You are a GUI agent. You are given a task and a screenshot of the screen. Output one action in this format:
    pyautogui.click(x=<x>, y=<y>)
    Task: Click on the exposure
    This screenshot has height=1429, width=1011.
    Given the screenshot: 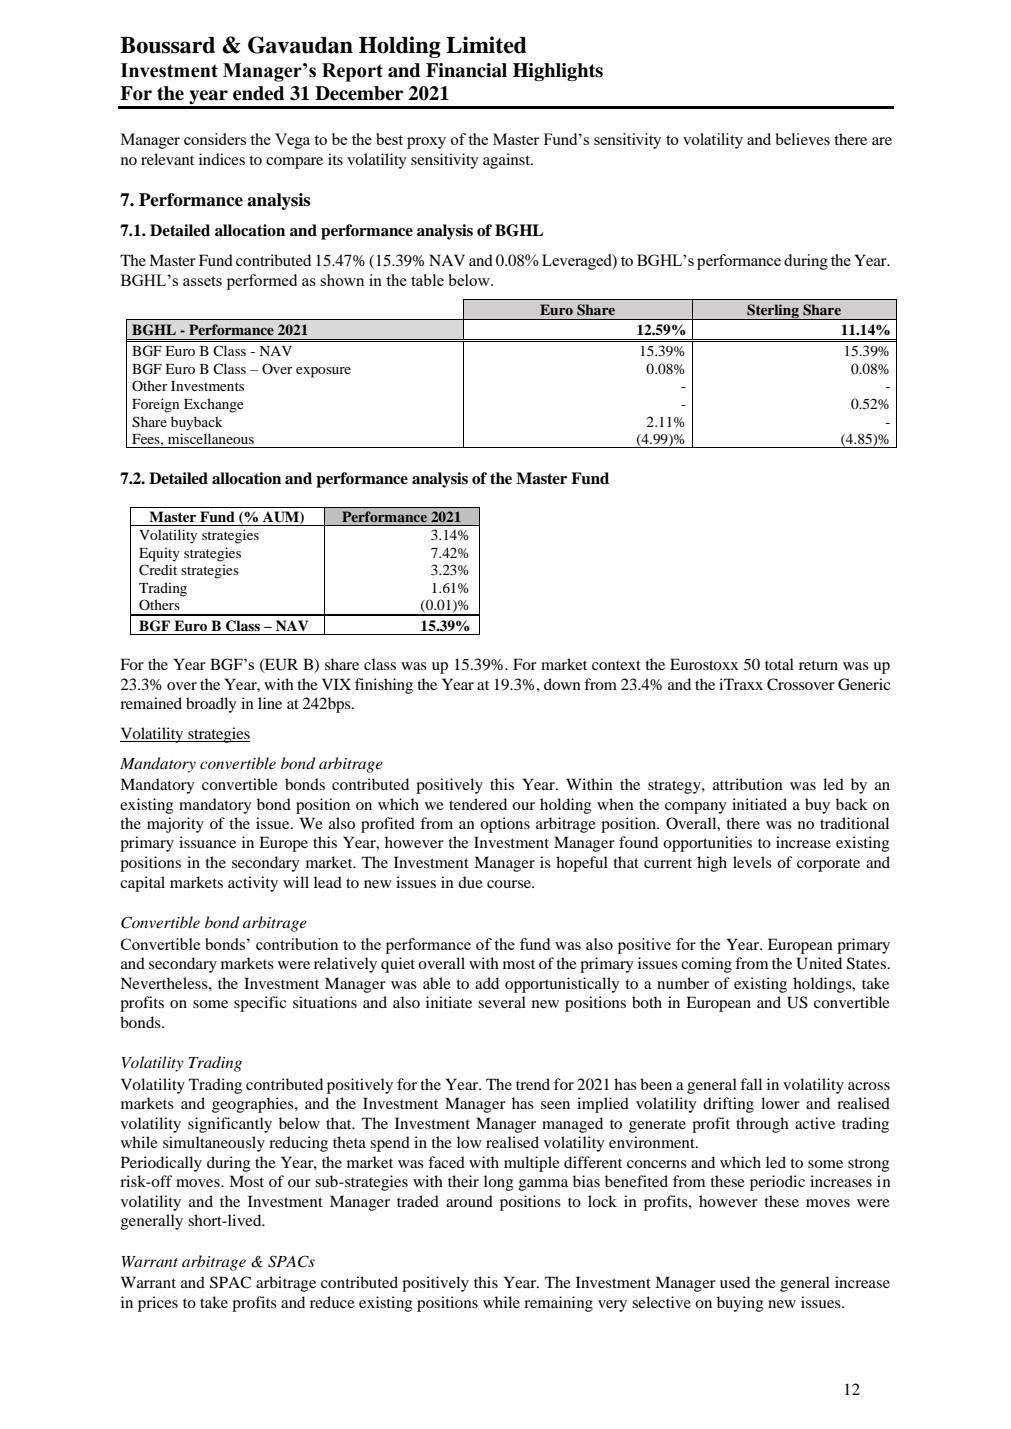 What is the action you would take?
    pyautogui.click(x=323, y=372)
